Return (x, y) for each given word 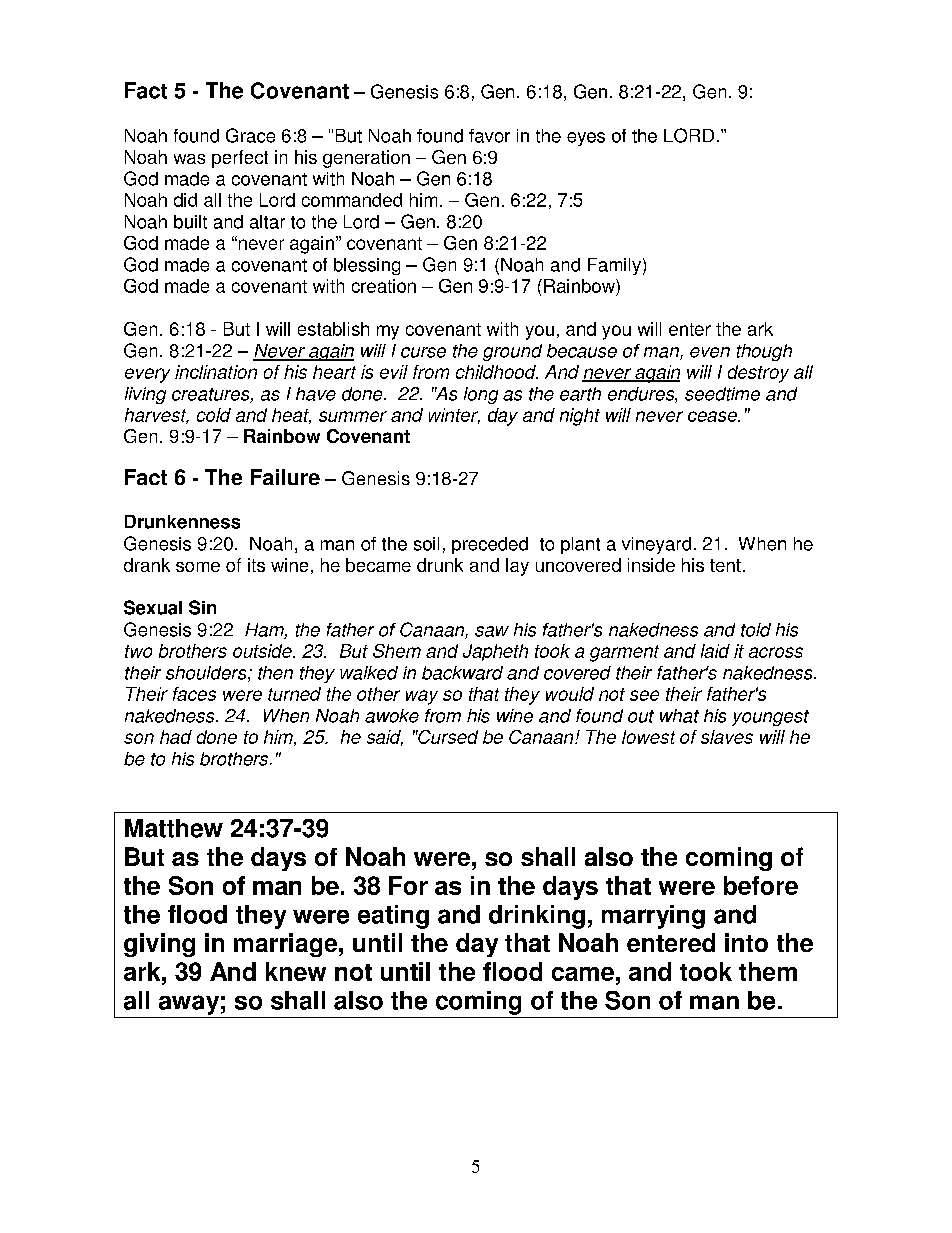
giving (159, 945)
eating (393, 917)
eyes (586, 139)
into (746, 942)
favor (489, 136)
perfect (240, 159)
